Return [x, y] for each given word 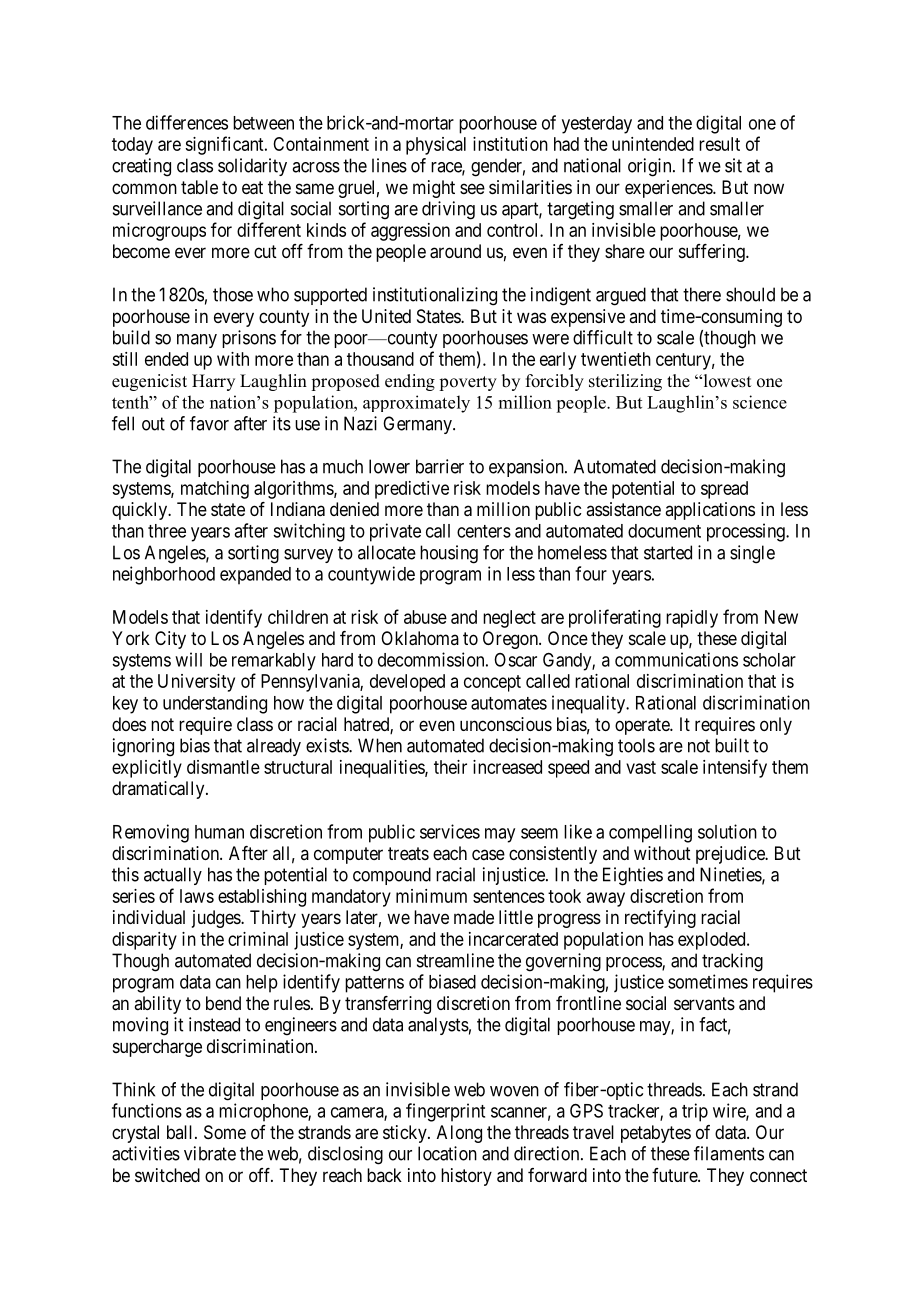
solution [727, 831]
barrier [440, 466]
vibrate [210, 1153]
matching [215, 490]
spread [724, 490]
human [219, 832]
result [719, 144]
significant [225, 145]
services [450, 831]
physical [436, 146]
